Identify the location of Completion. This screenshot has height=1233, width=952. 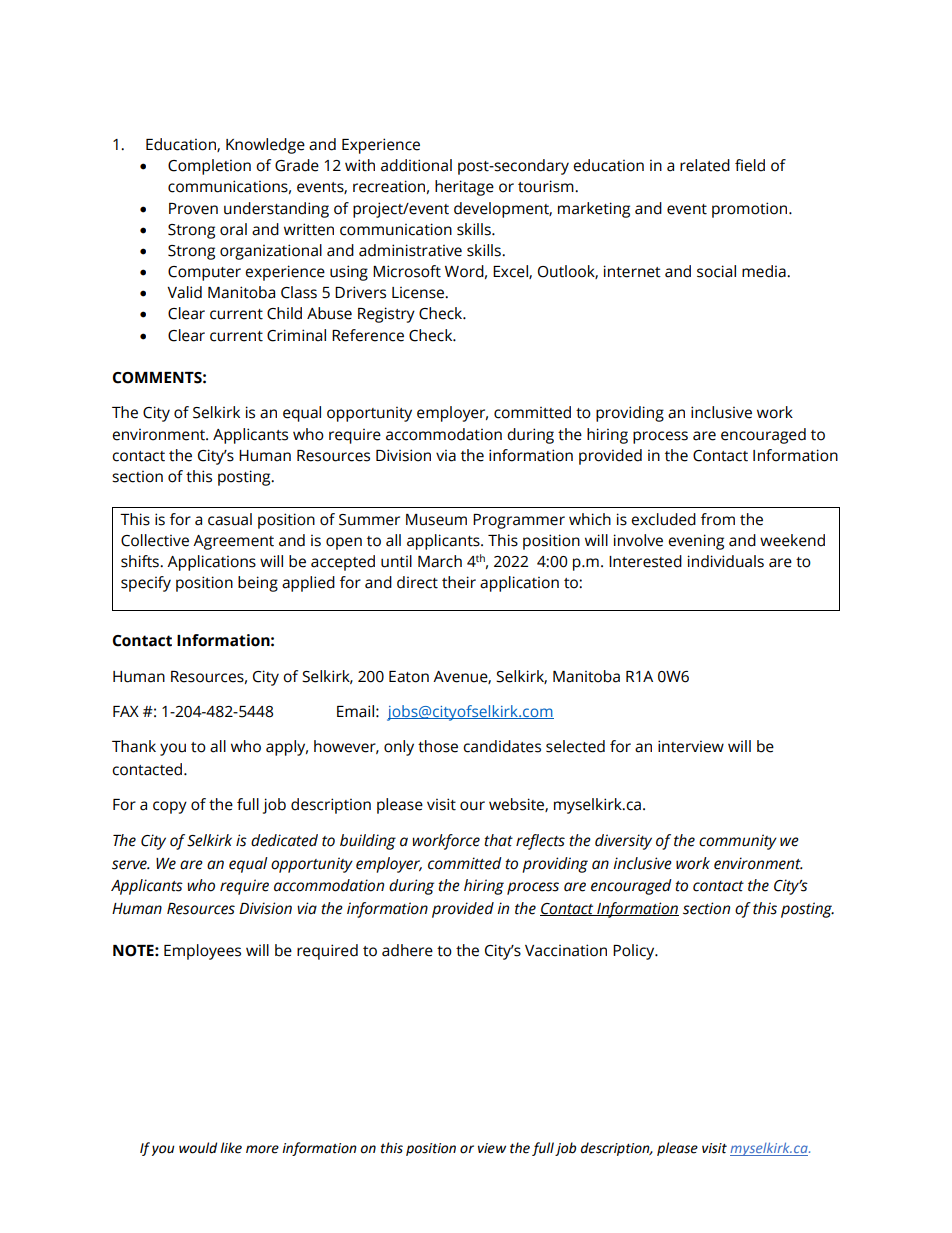
(209, 167).
